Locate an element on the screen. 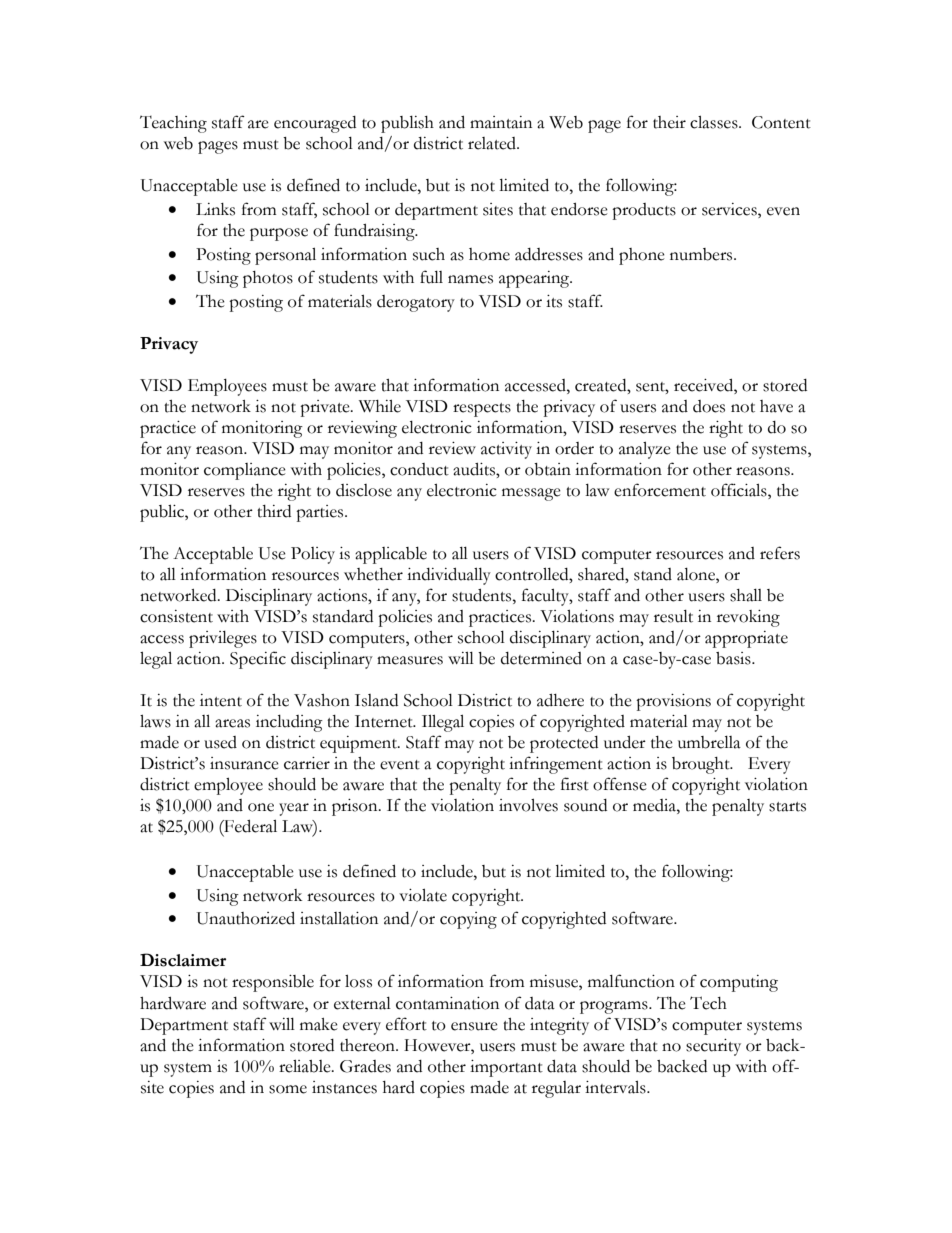 This screenshot has width=952, height=1233. private is located at coordinates (326, 408).
